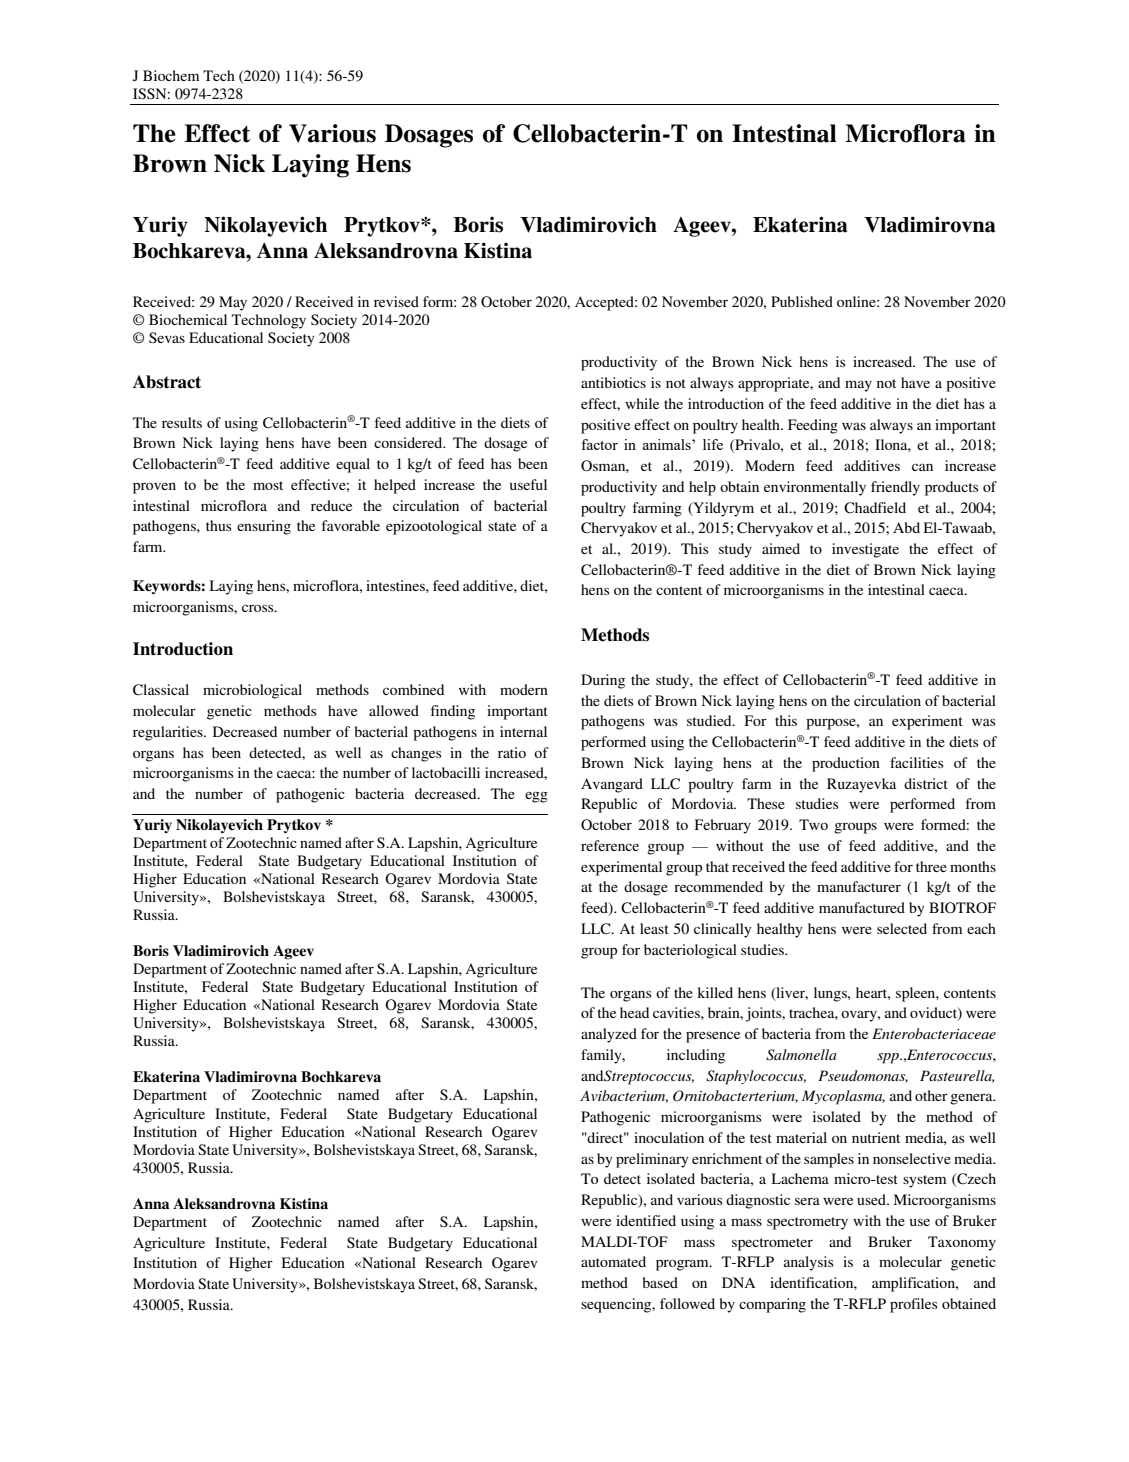  What do you see at coordinates (926, 783) in the page?
I see `district` at bounding box center [926, 783].
